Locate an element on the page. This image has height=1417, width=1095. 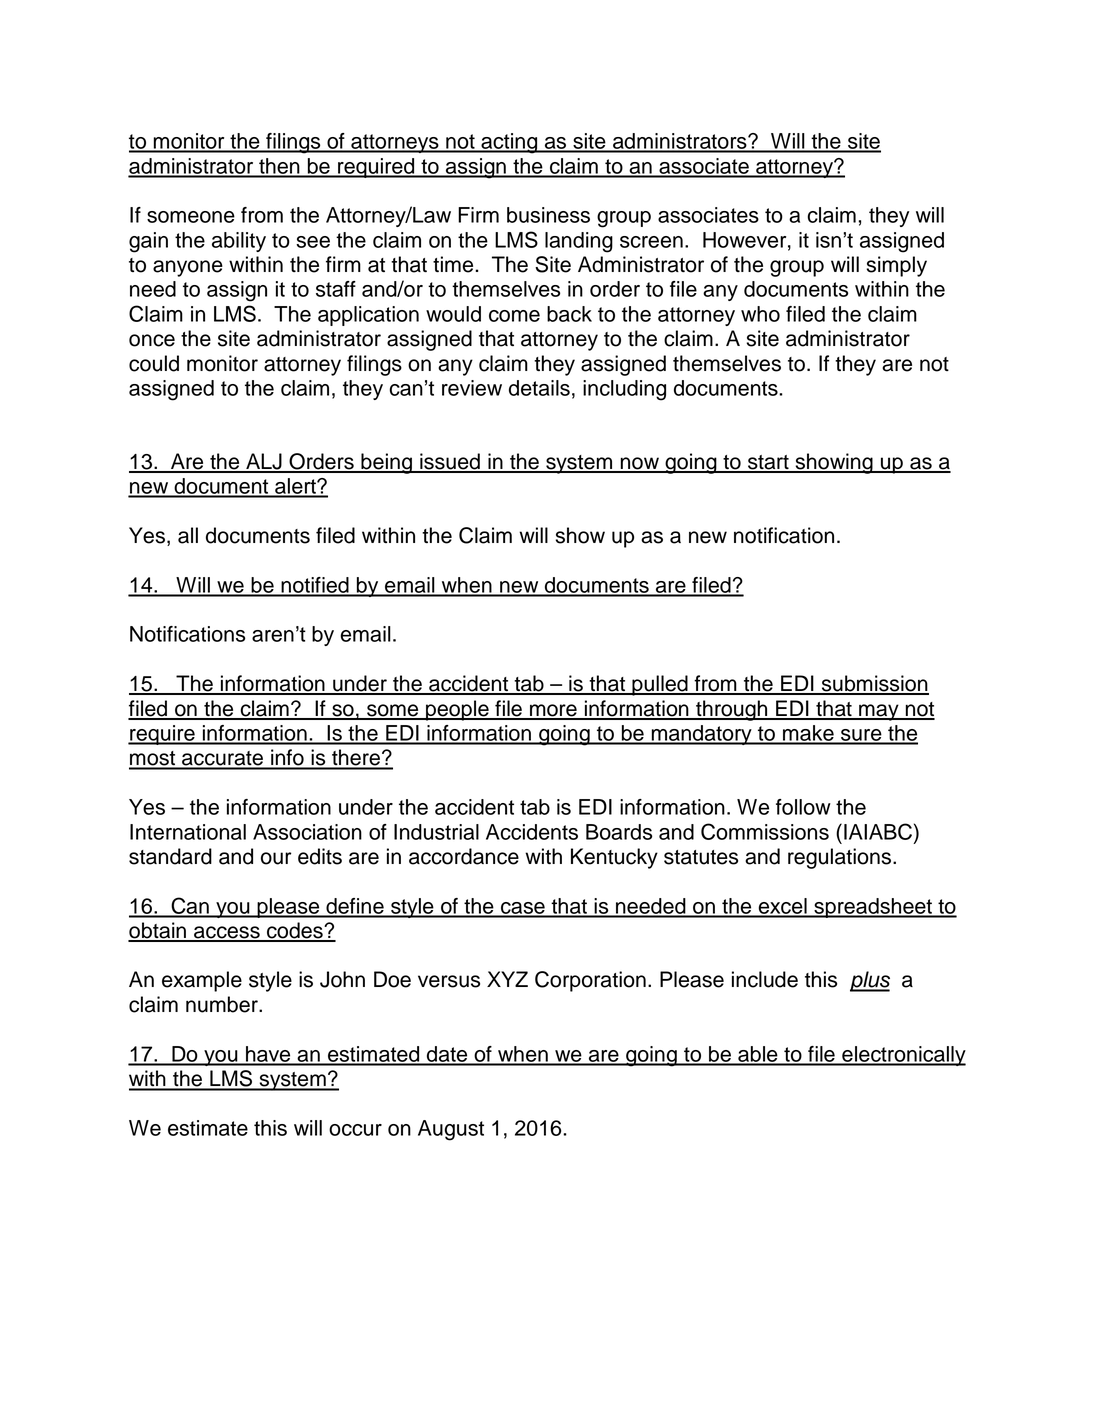
ability is located at coordinates (239, 242).
